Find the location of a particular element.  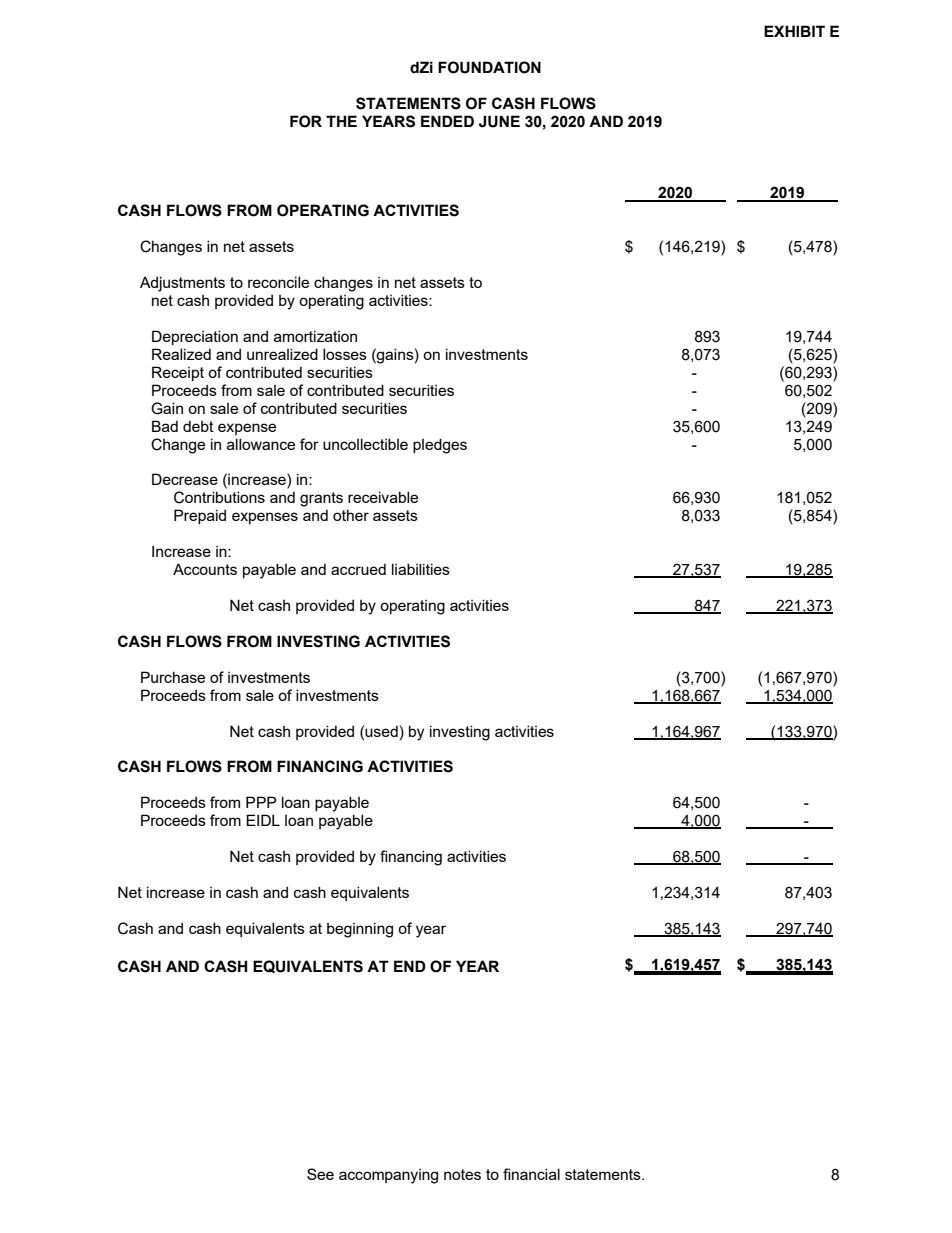

Accounts is located at coordinates (205, 569).
